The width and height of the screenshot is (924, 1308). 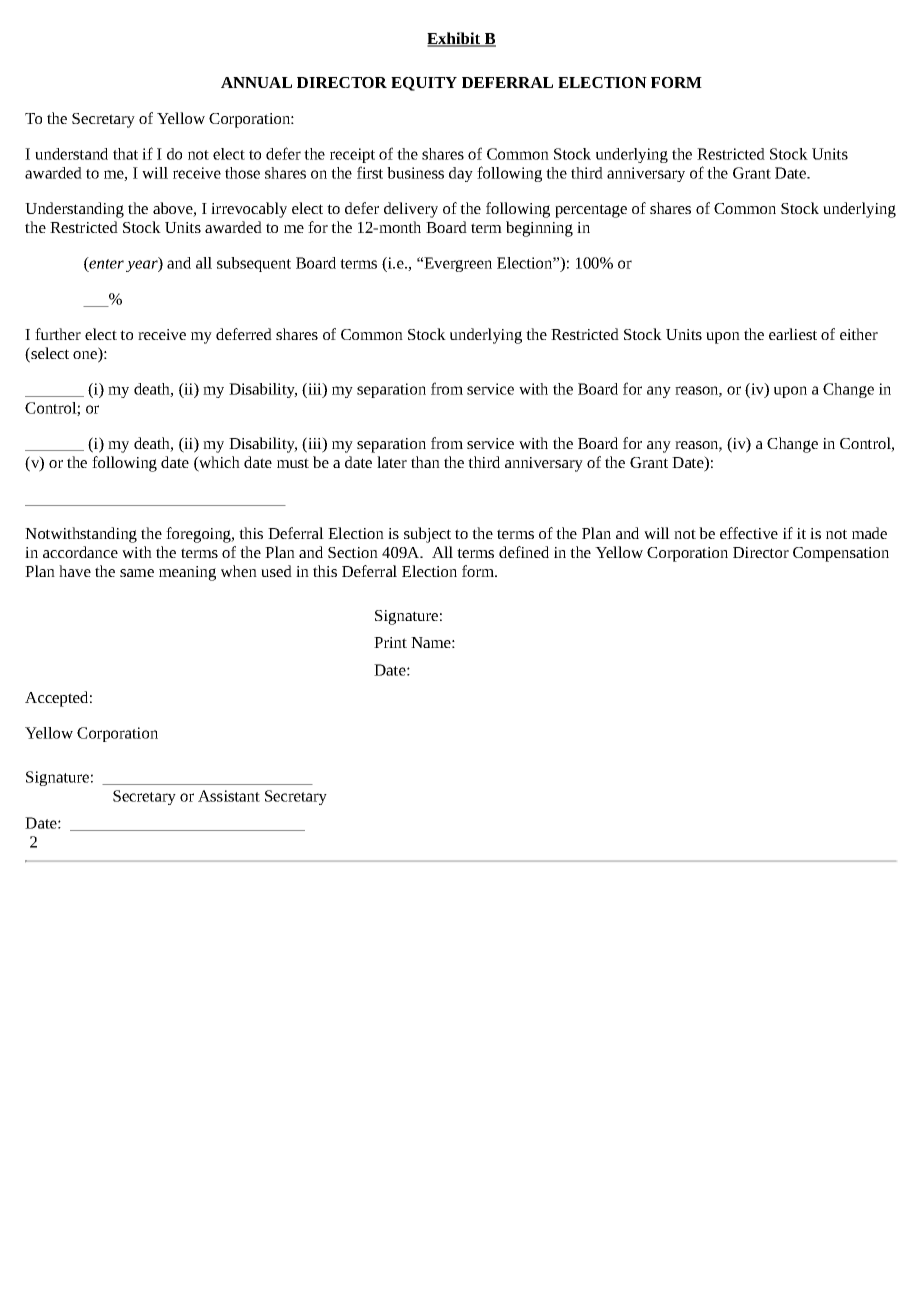 I want to click on Exhibit, so click(x=455, y=39).
